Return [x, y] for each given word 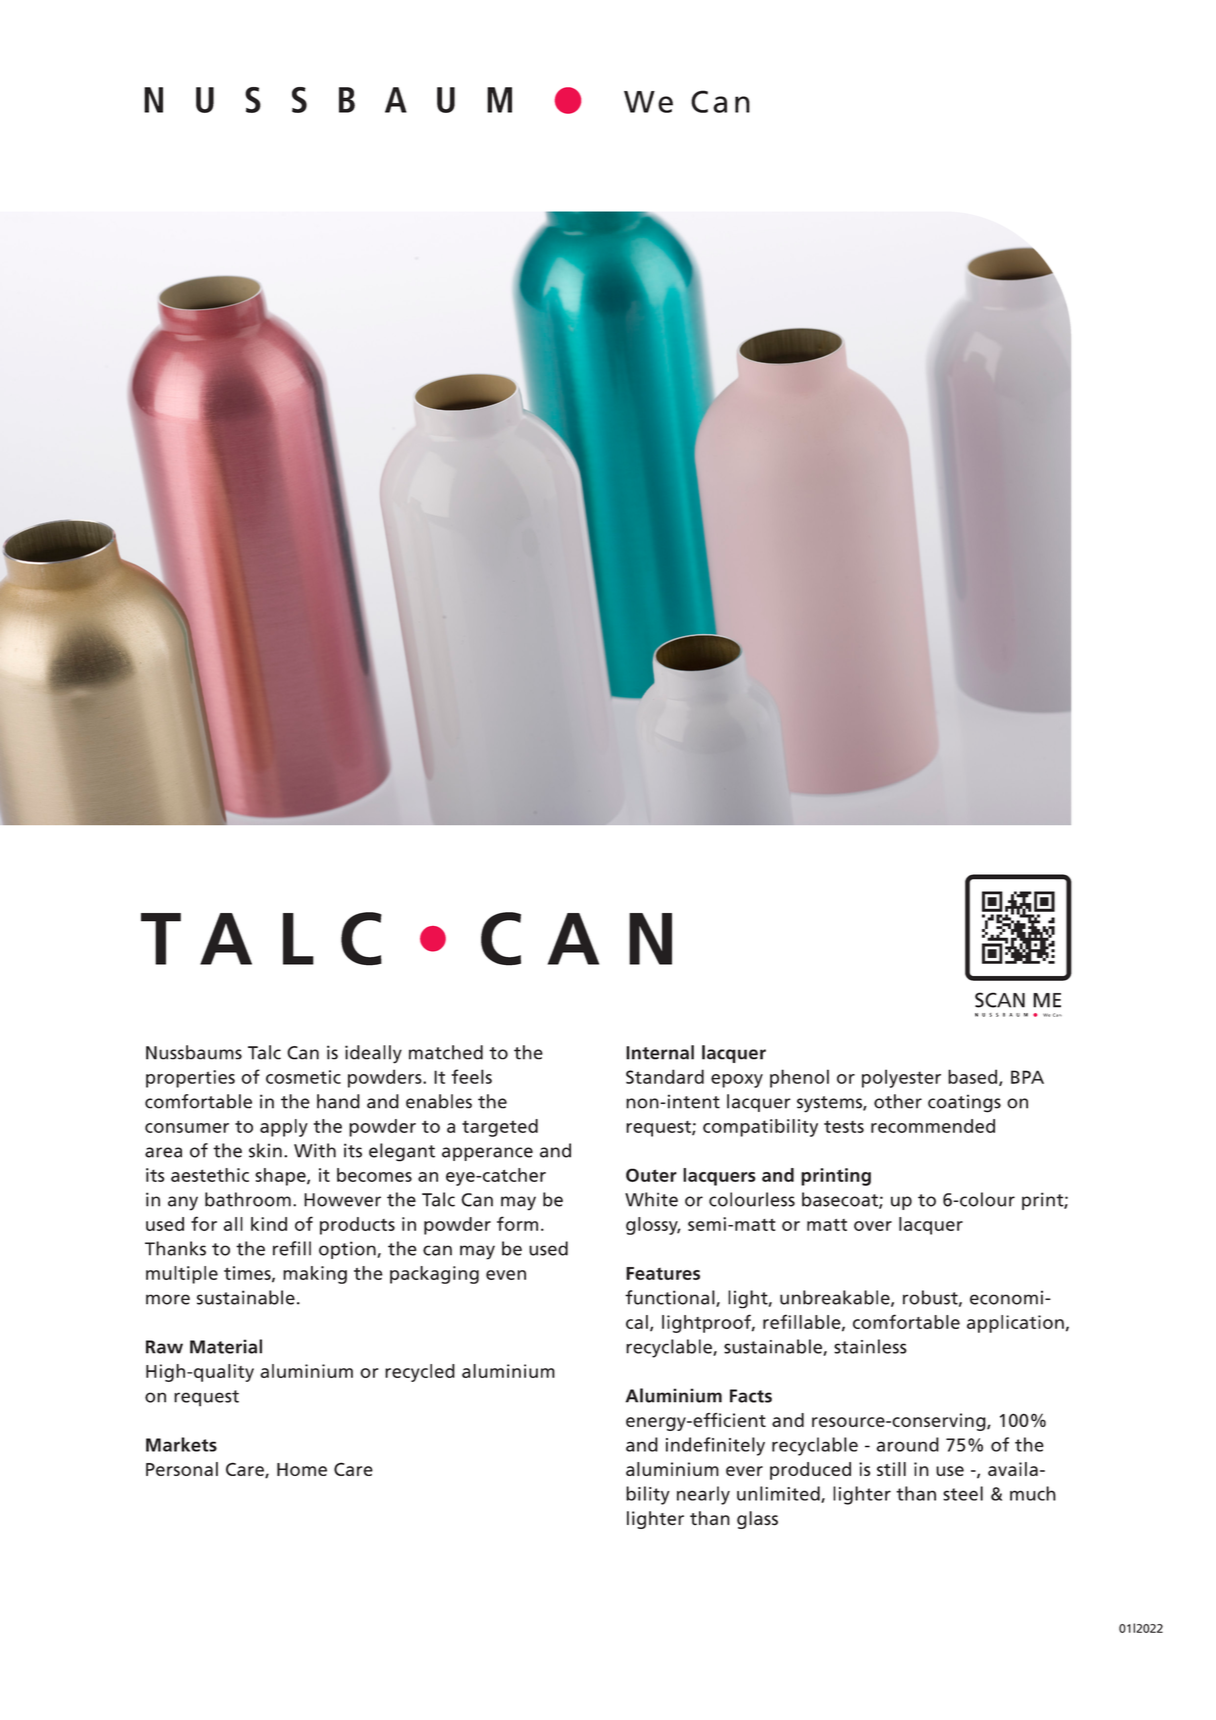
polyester [901, 1078]
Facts [751, 1396]
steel [963, 1493]
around [908, 1444]
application [1015, 1324]
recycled [420, 1373]
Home [302, 1469]
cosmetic [303, 1077]
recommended [933, 1126]
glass [757, 1520]
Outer [651, 1175]
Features [663, 1273]
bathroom [248, 1199]
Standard [665, 1076]
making [315, 1275]
